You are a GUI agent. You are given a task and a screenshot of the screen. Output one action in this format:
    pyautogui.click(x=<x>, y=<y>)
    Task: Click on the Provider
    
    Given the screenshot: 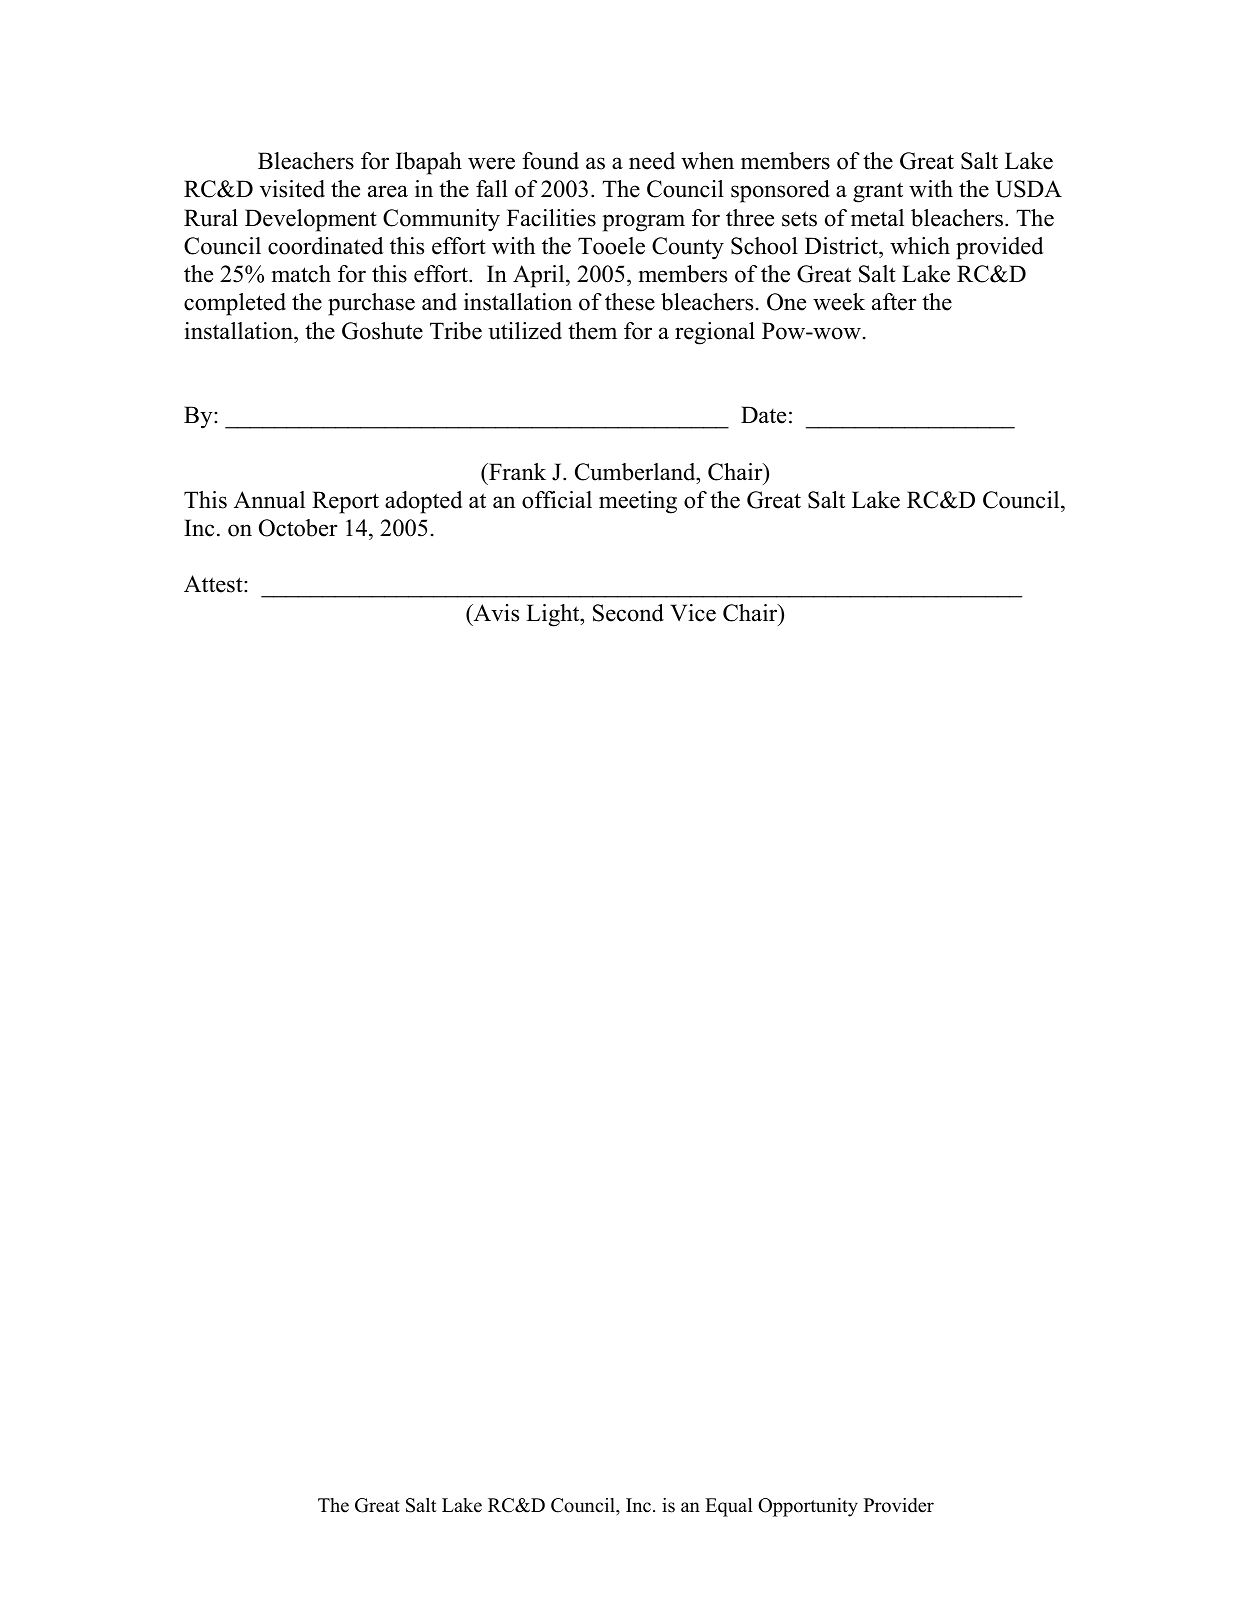 What is the action you would take?
    pyautogui.click(x=899, y=1505)
